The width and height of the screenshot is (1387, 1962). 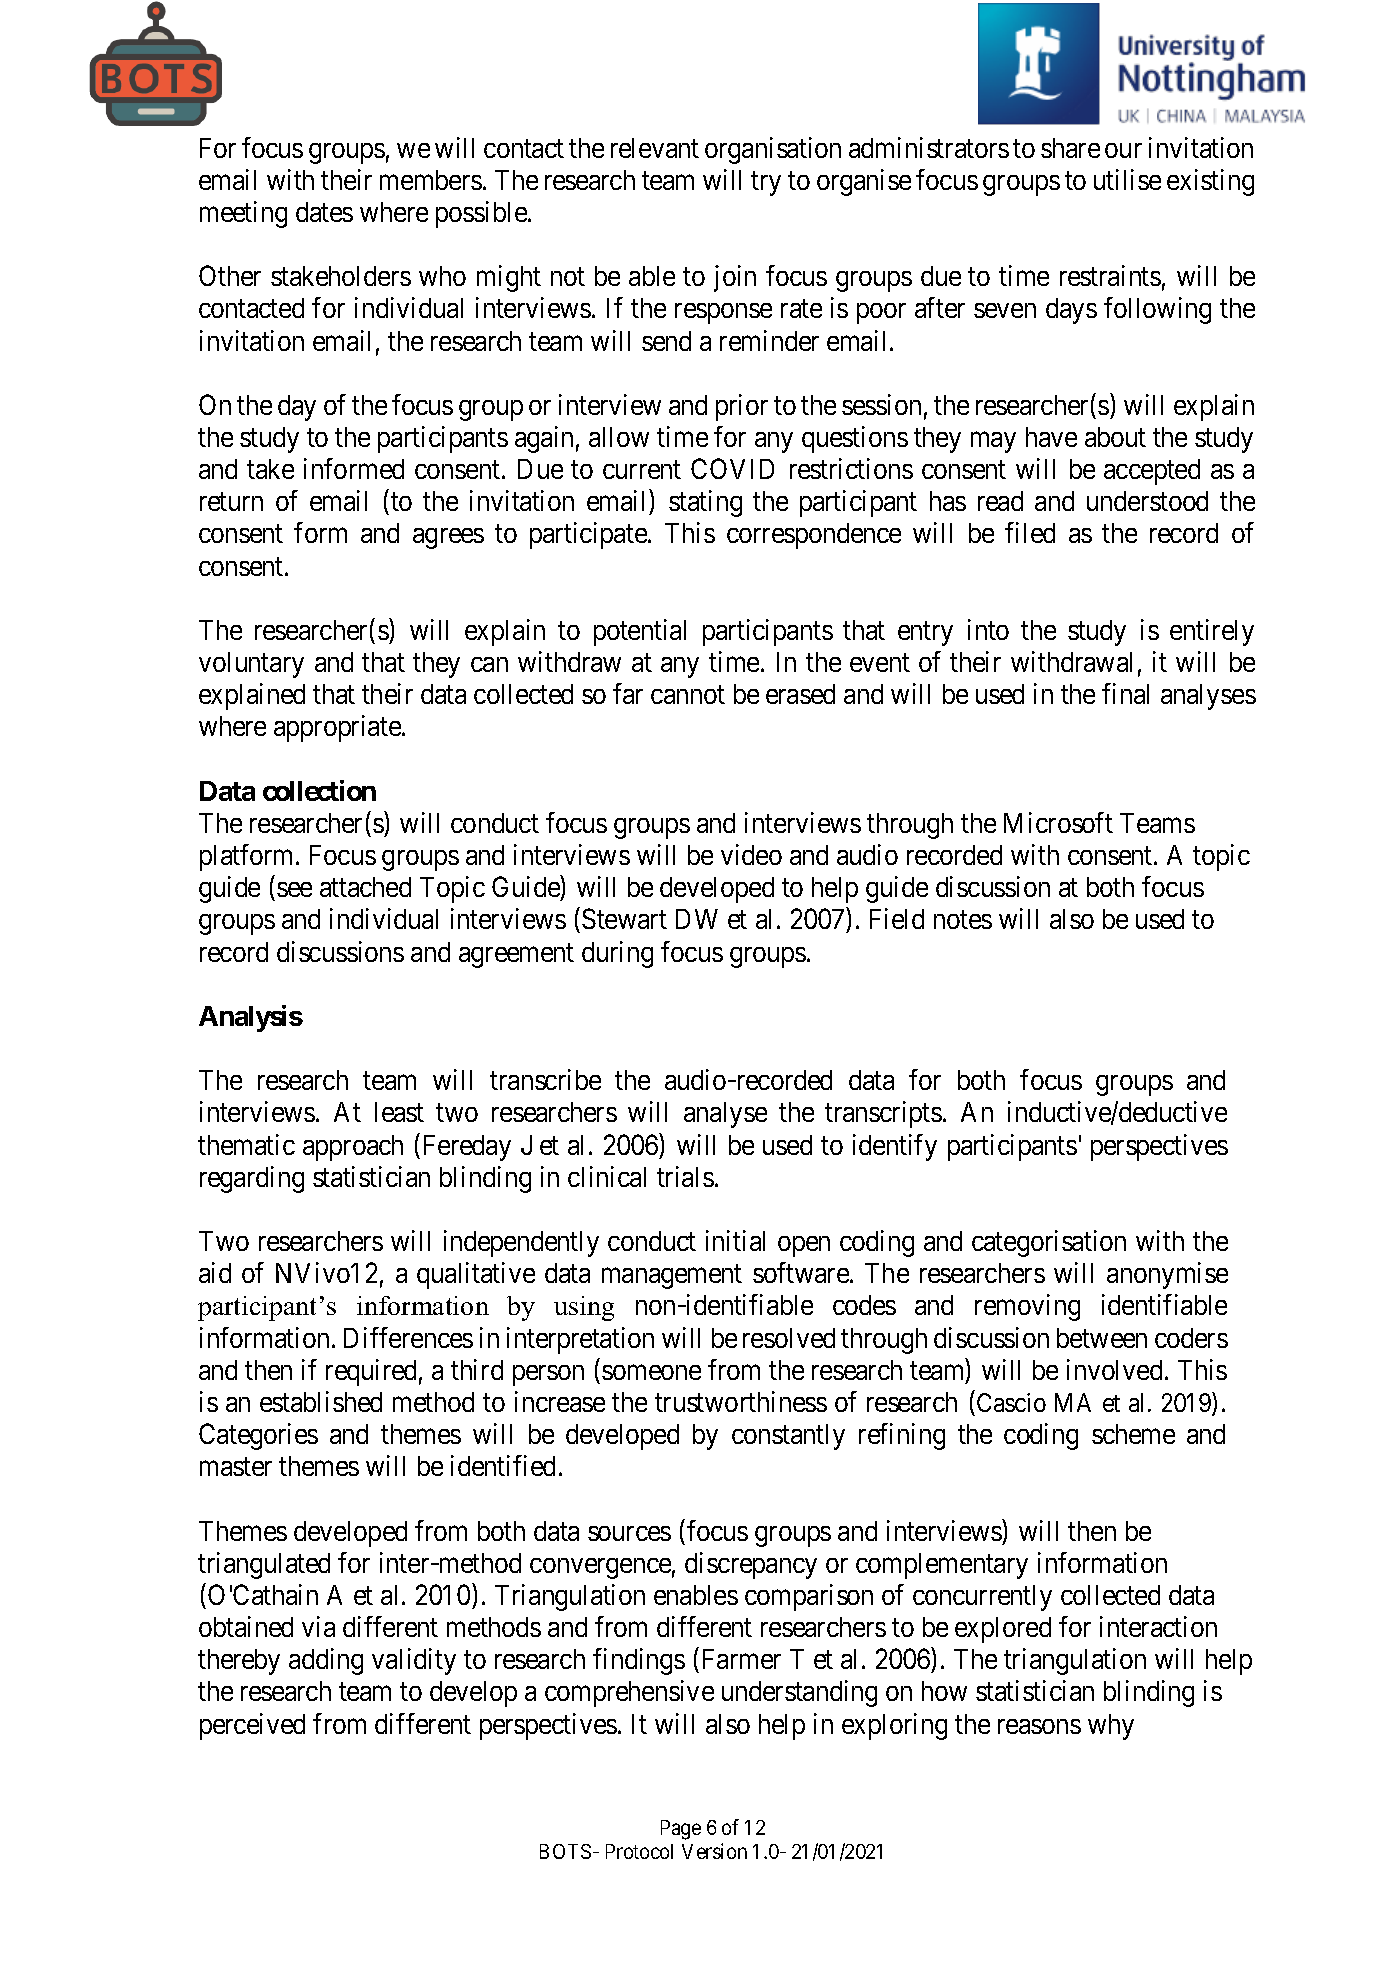 I want to click on dates, so click(x=324, y=212).
